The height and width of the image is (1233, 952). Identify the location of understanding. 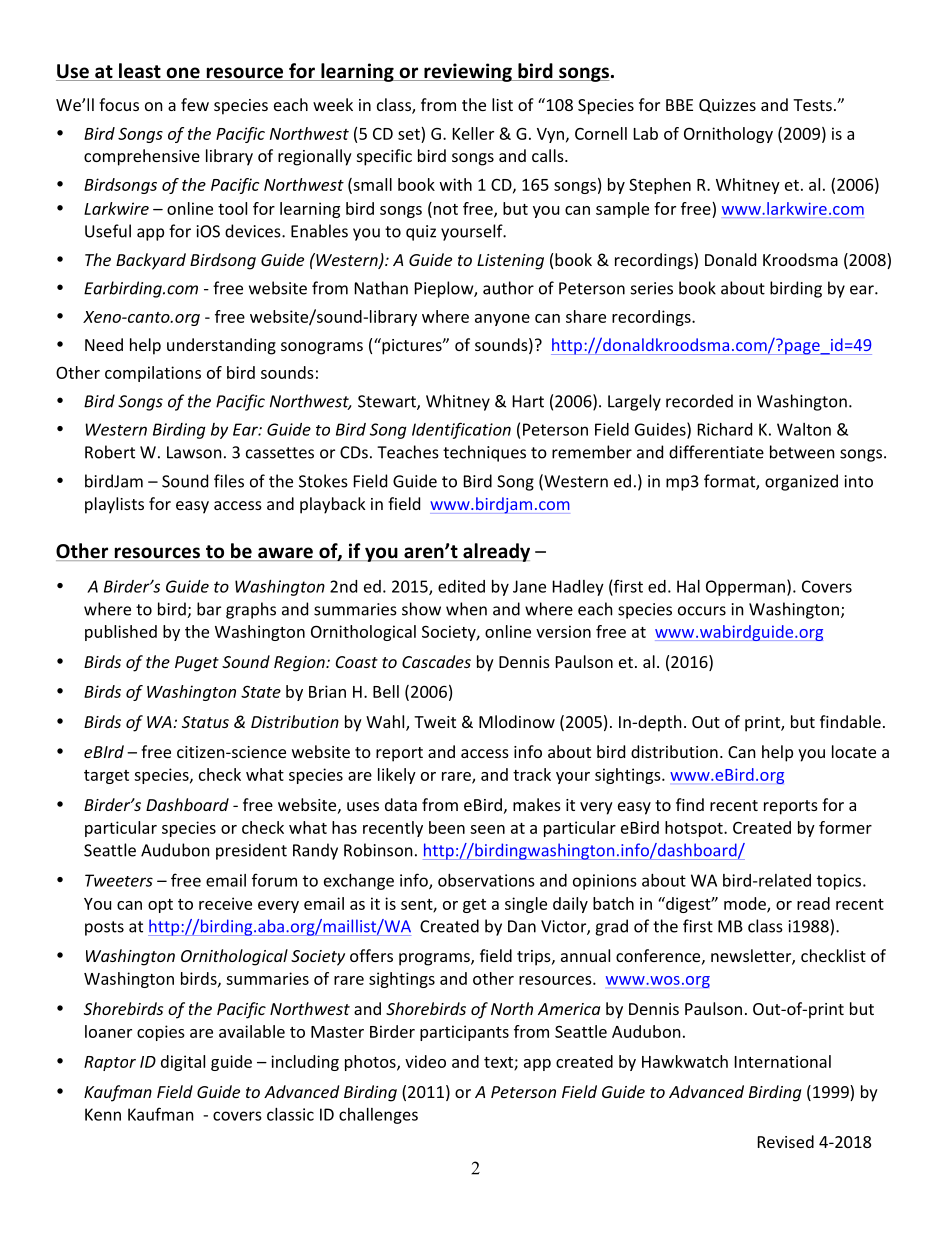
(221, 346).
